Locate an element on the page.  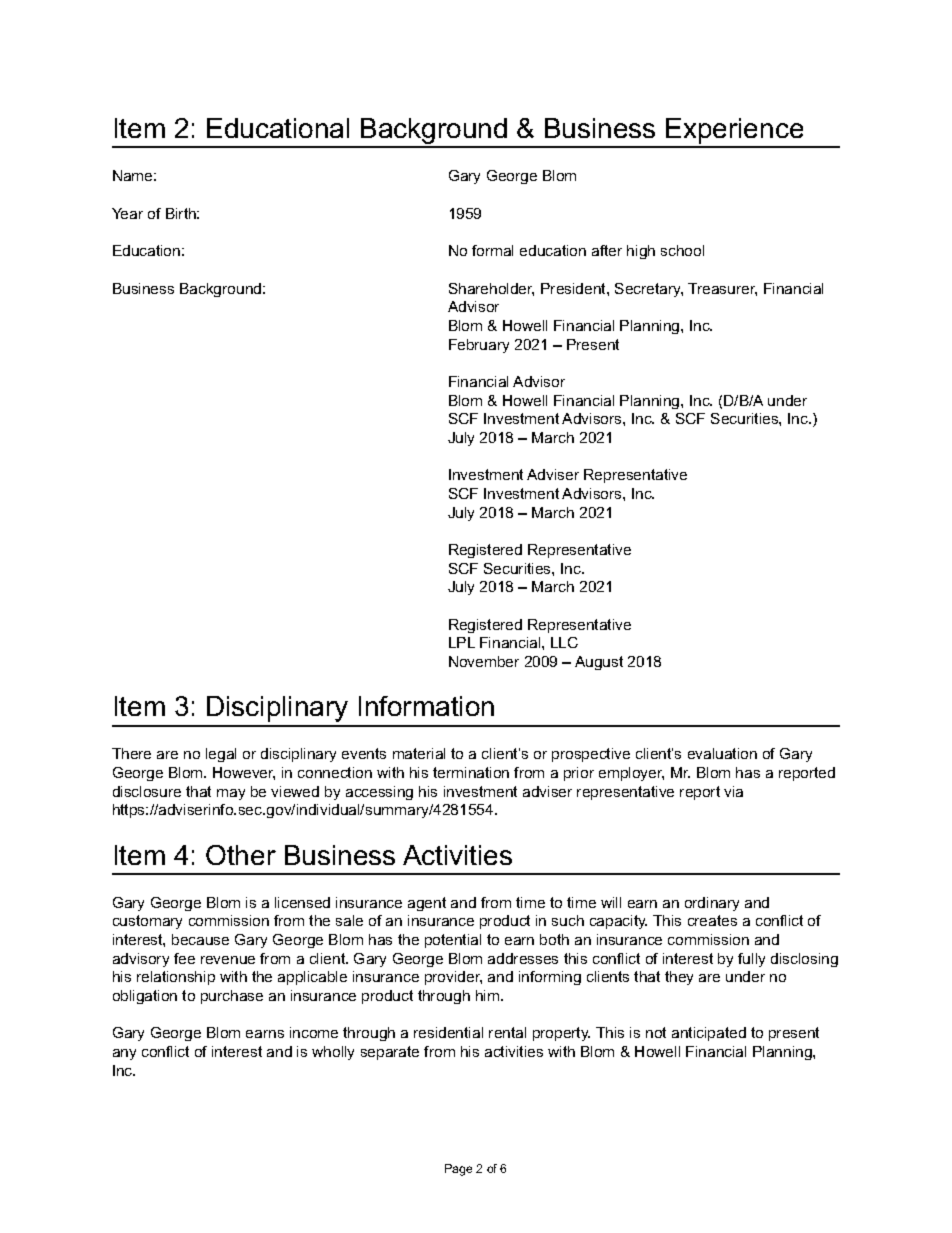
Experience is located at coordinates (734, 132).
